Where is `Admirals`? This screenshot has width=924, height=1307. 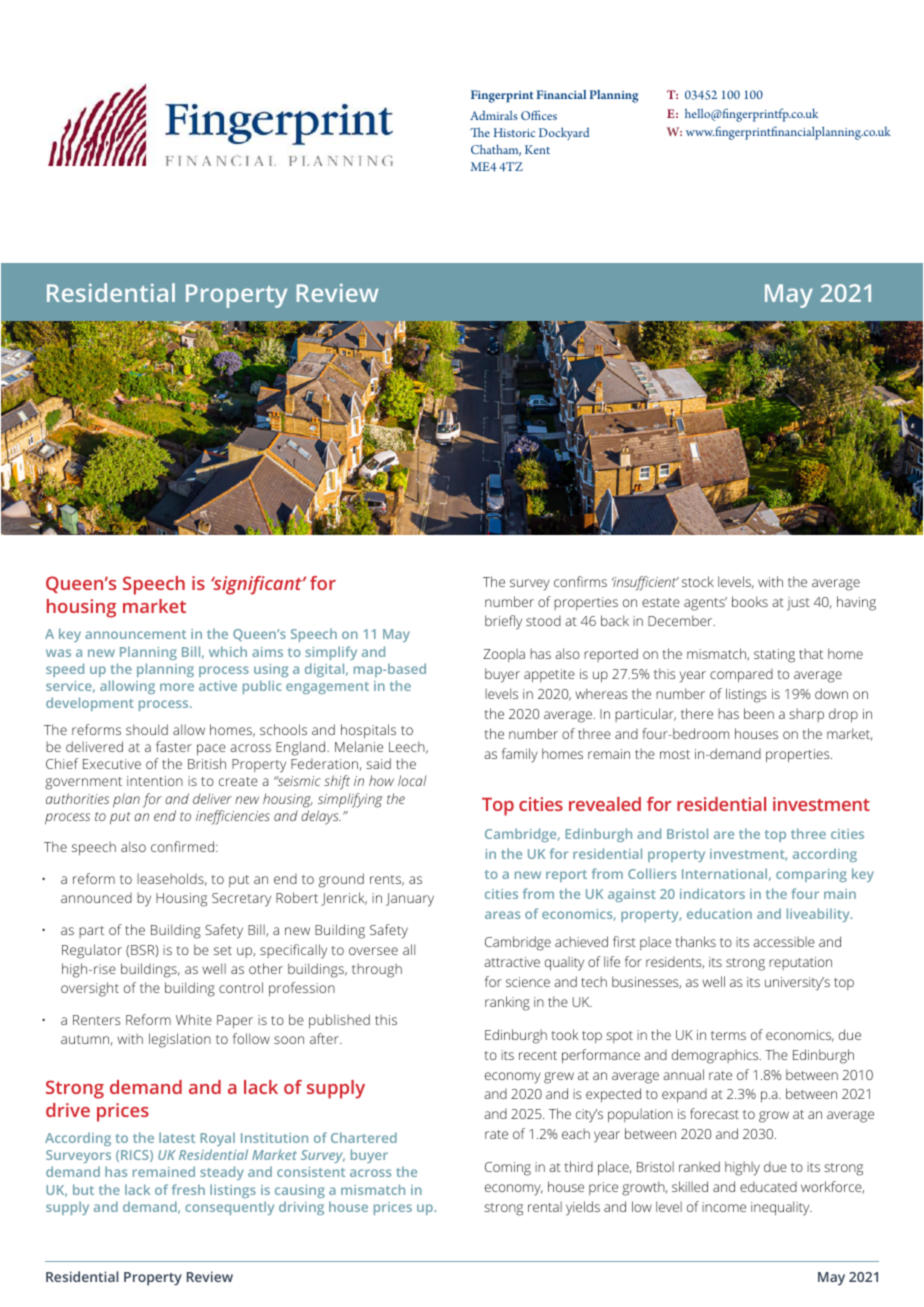 Admirals is located at coordinates (494, 115).
